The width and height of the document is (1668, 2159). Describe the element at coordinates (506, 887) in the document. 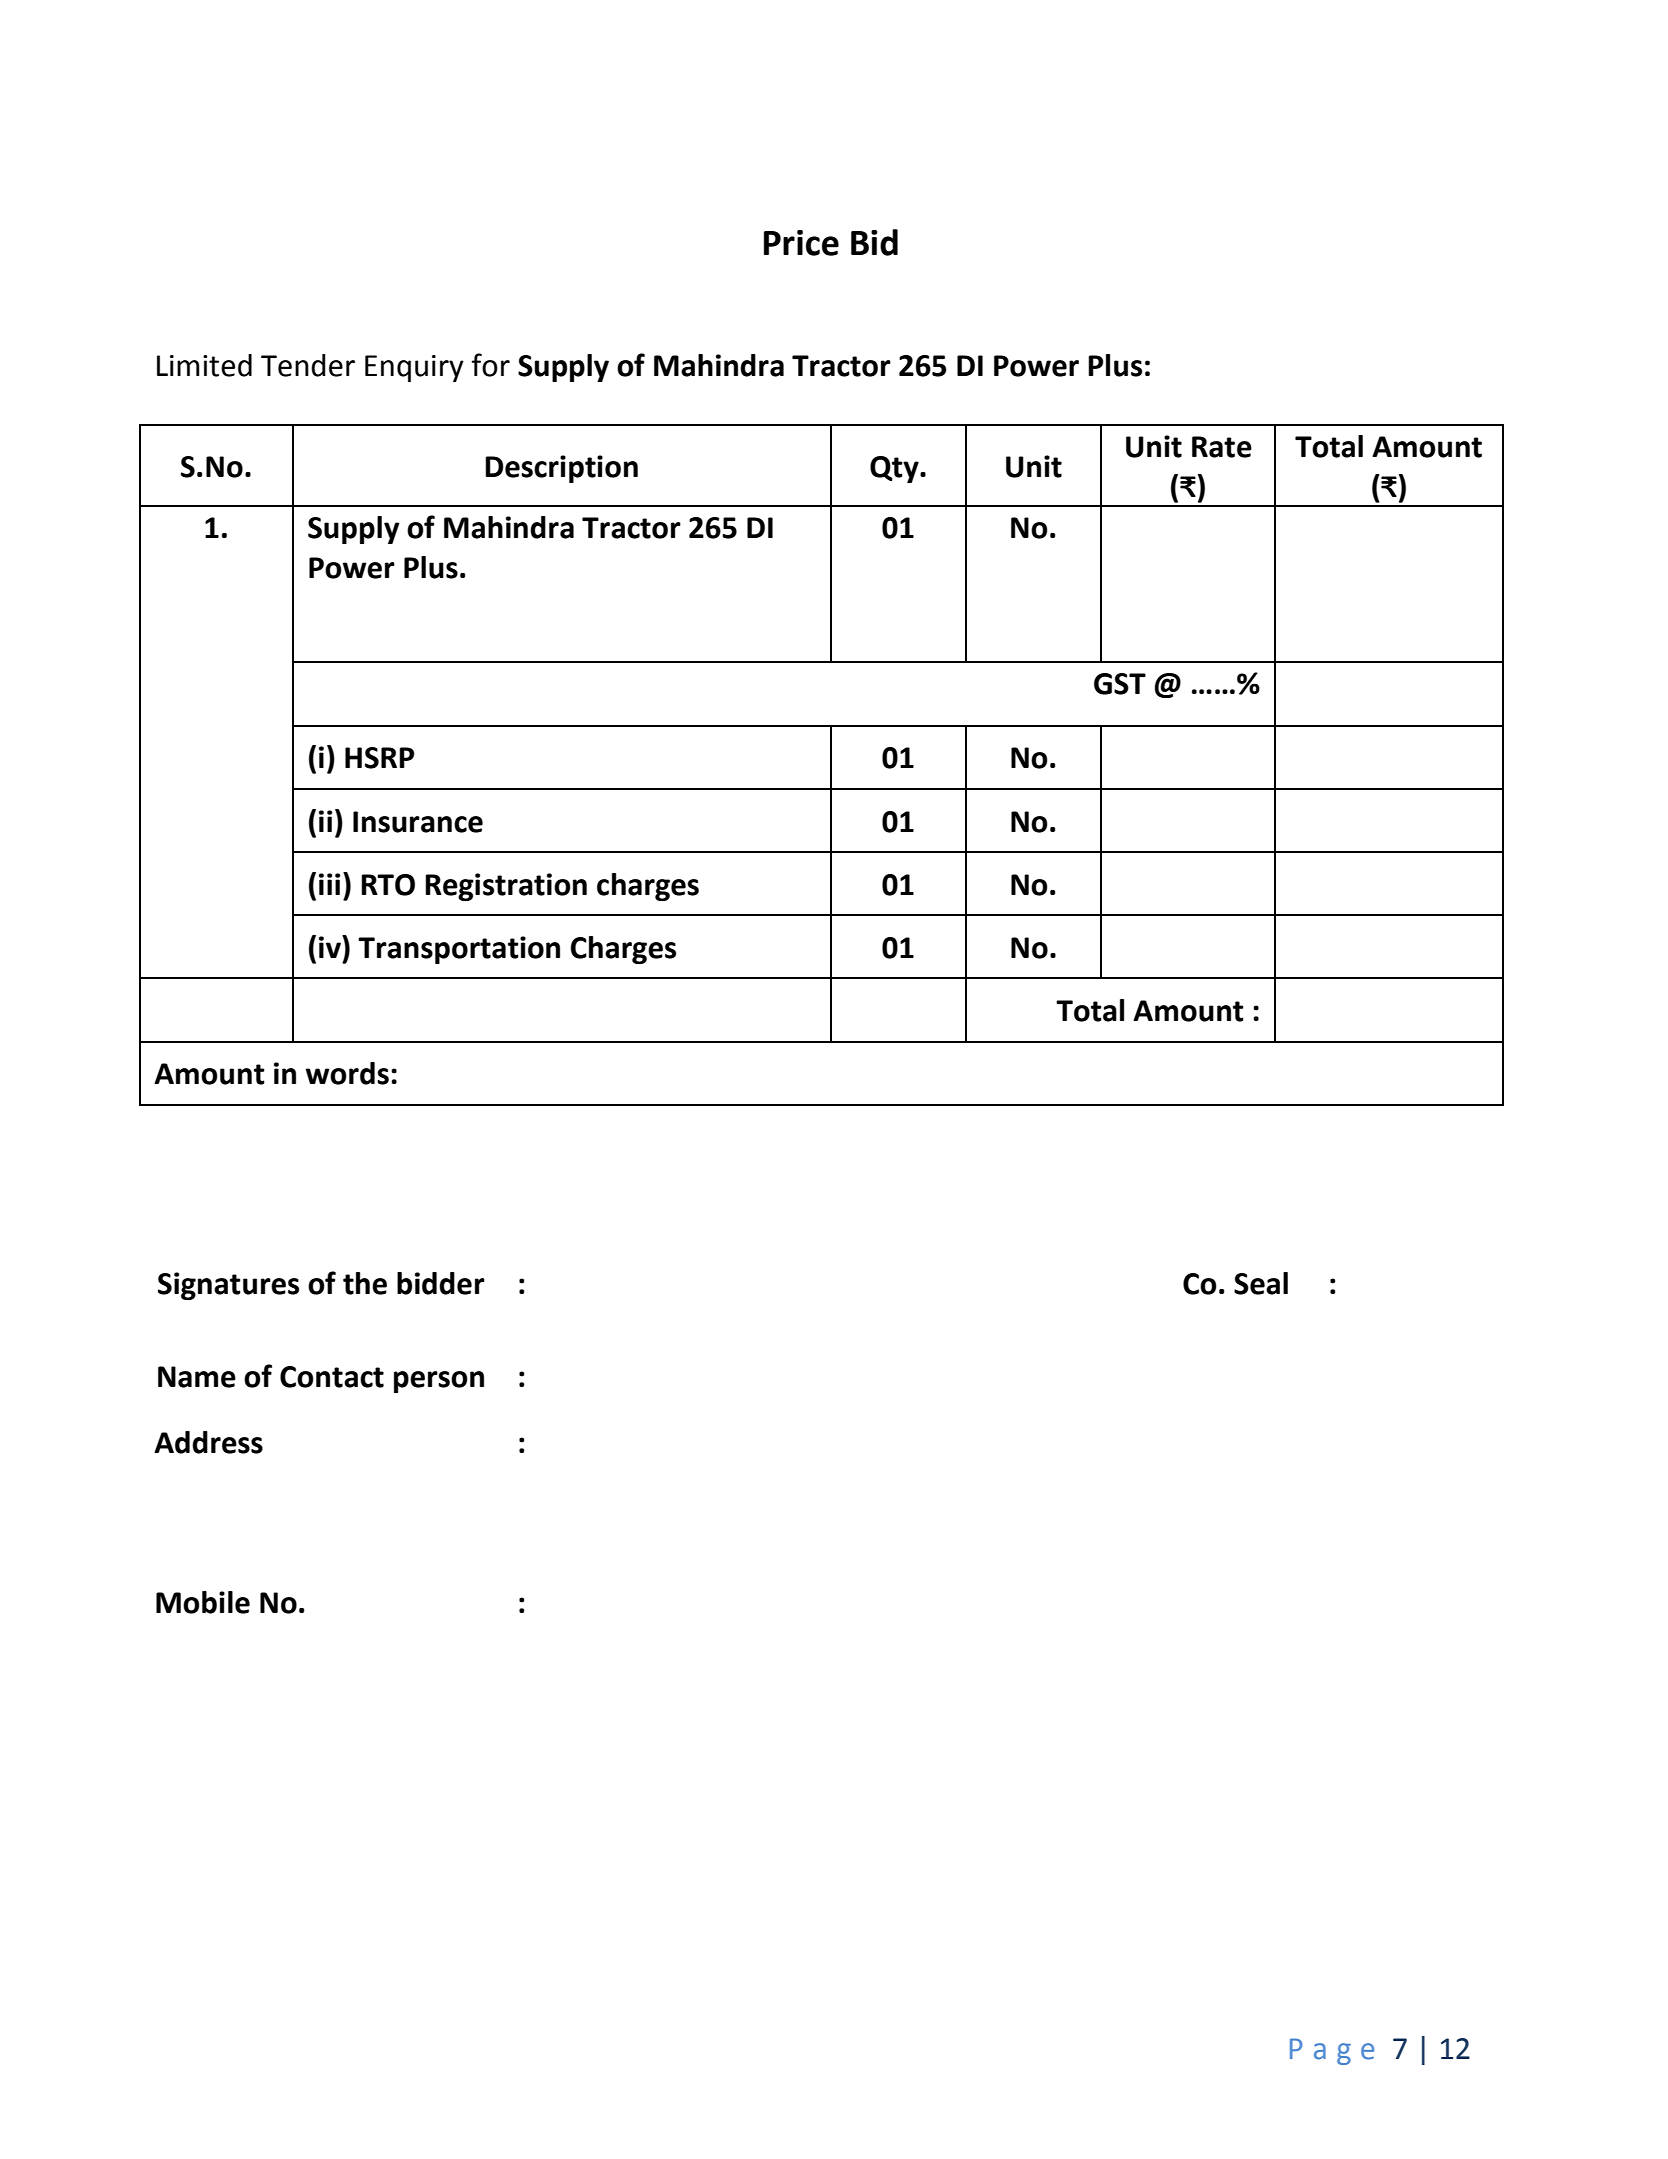

I see `Registration` at that location.
